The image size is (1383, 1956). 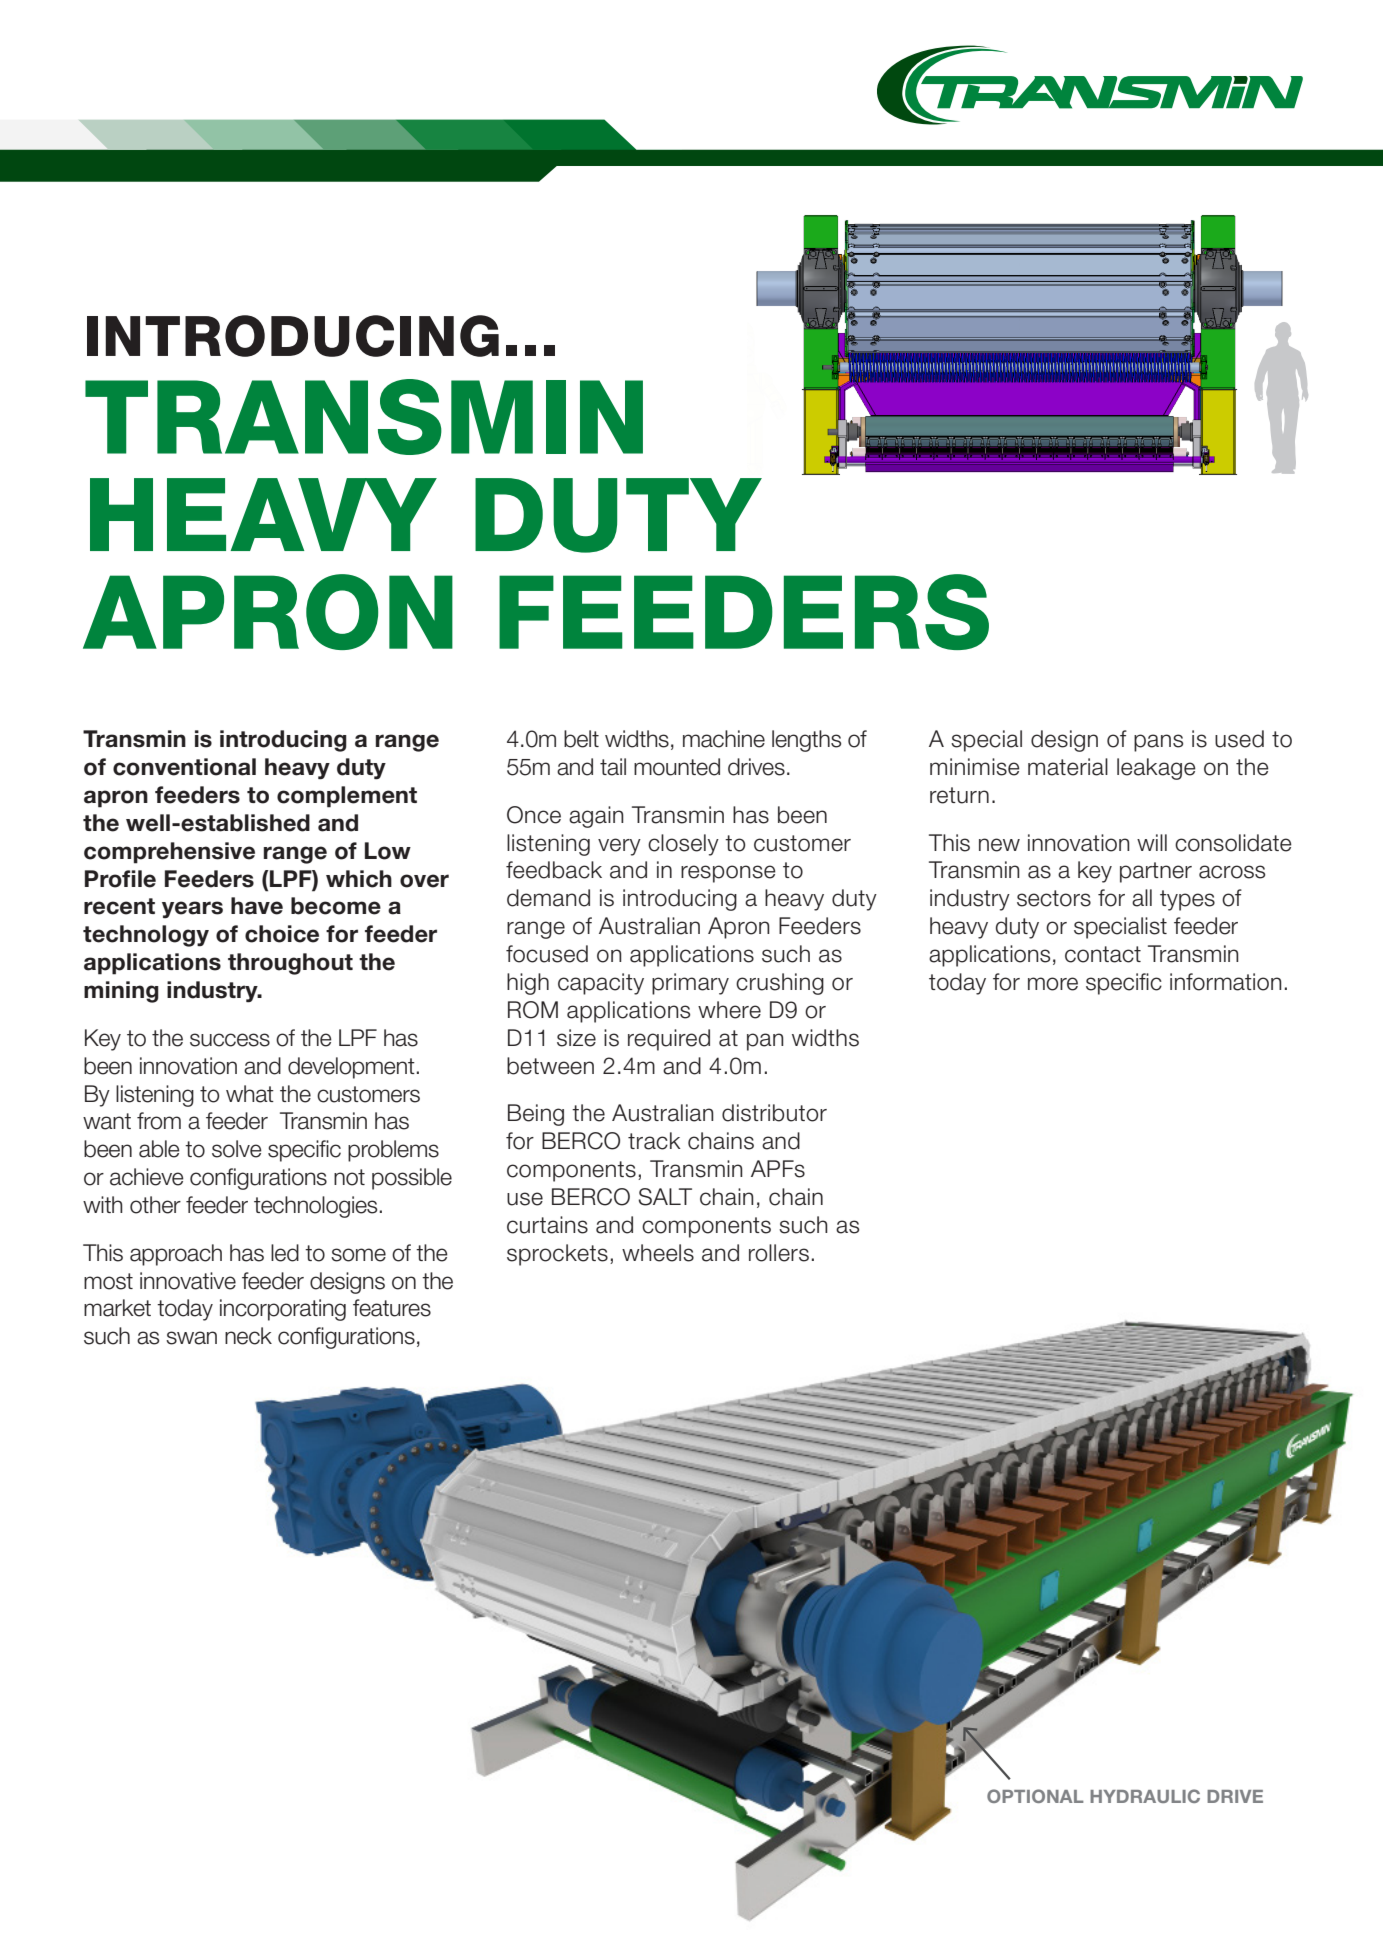 What do you see at coordinates (1035, 1796) in the page?
I see `OPTIONAL` at bounding box center [1035, 1796].
